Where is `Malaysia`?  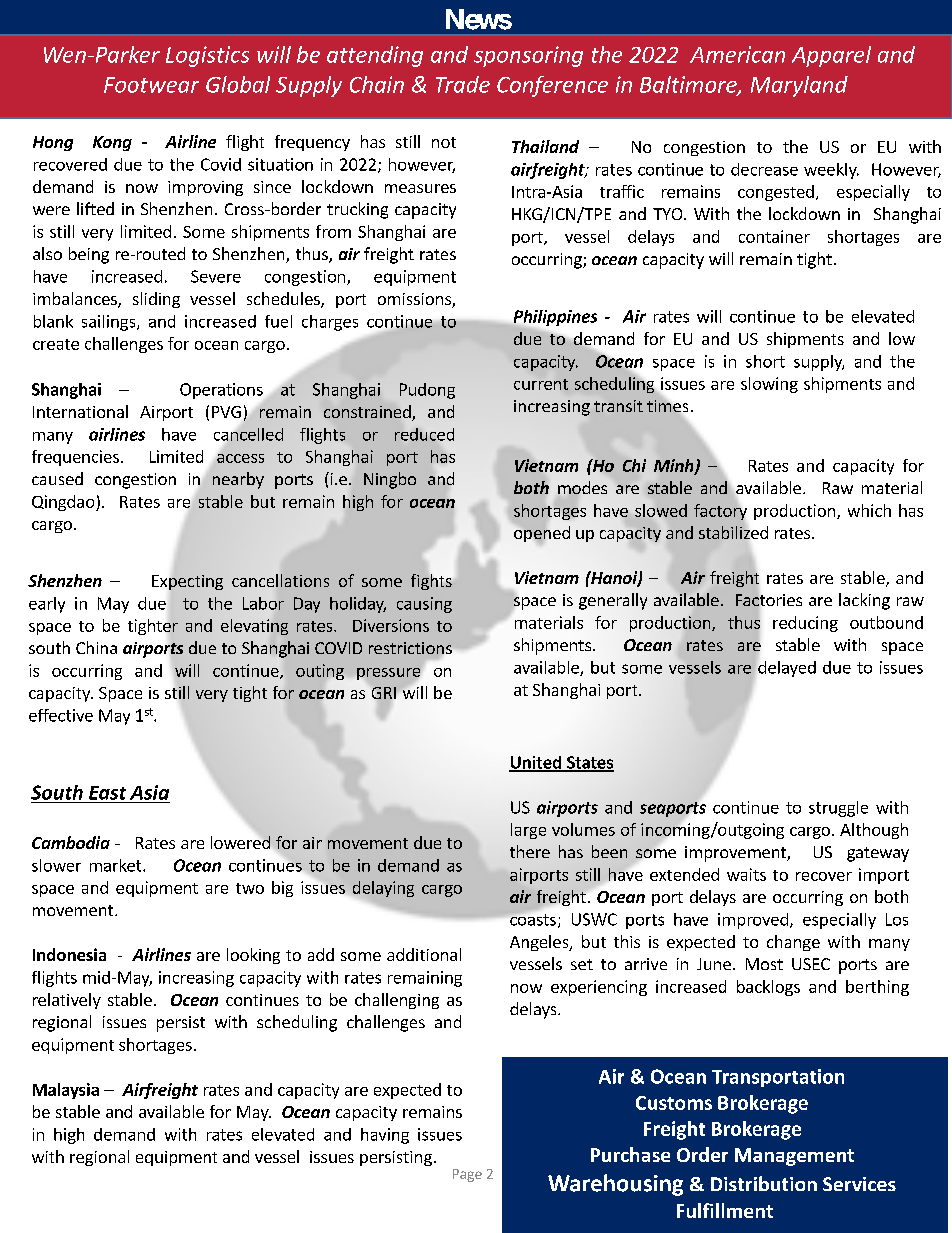 Malaysia is located at coordinates (66, 1091).
